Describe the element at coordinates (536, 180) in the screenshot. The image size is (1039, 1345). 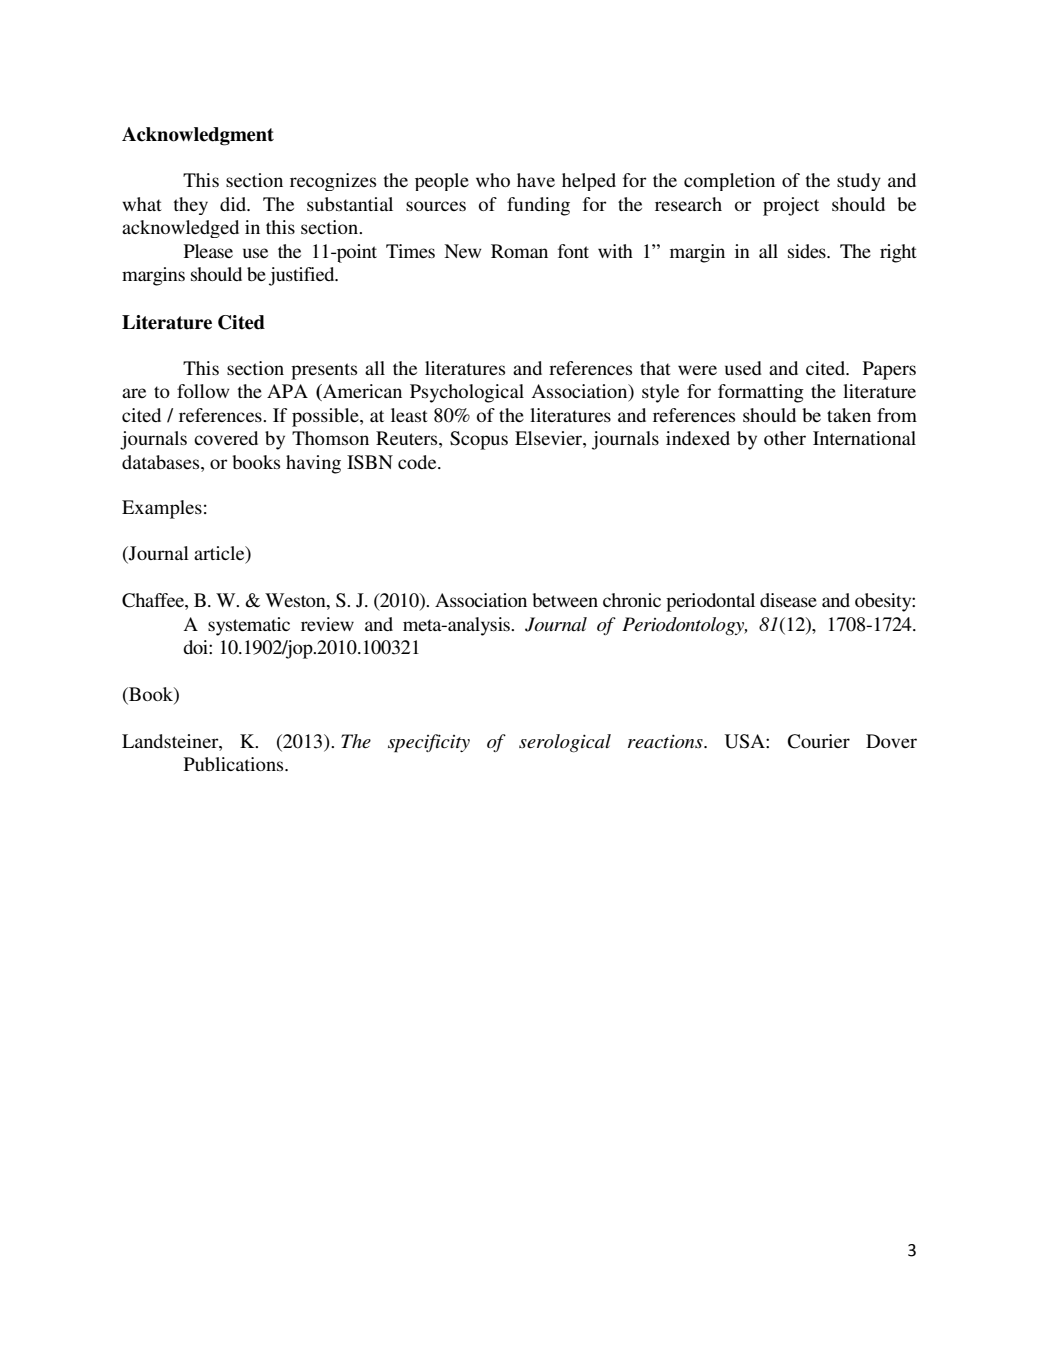
I see `have` at that location.
